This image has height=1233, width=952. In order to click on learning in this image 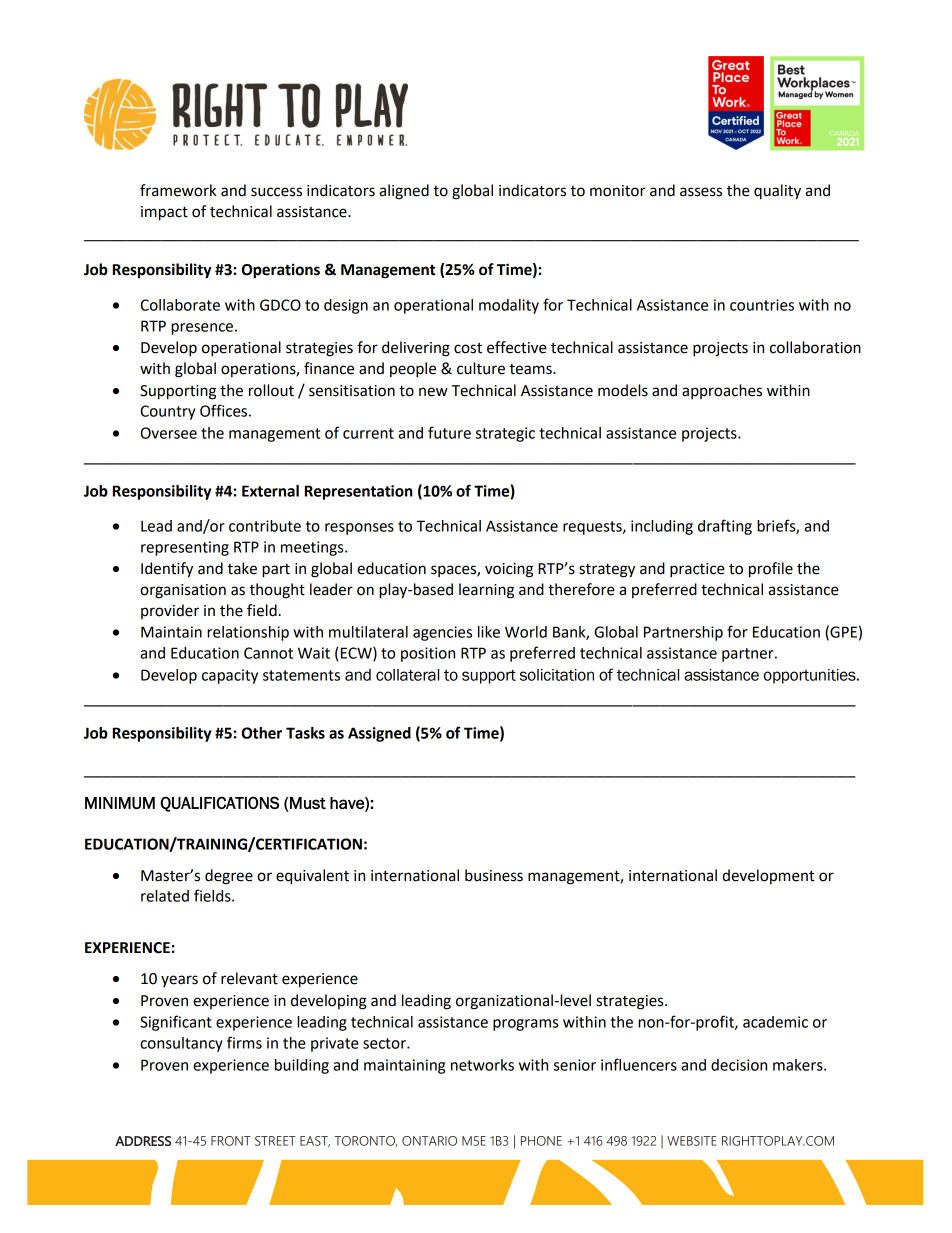, I will do `click(486, 591)`.
